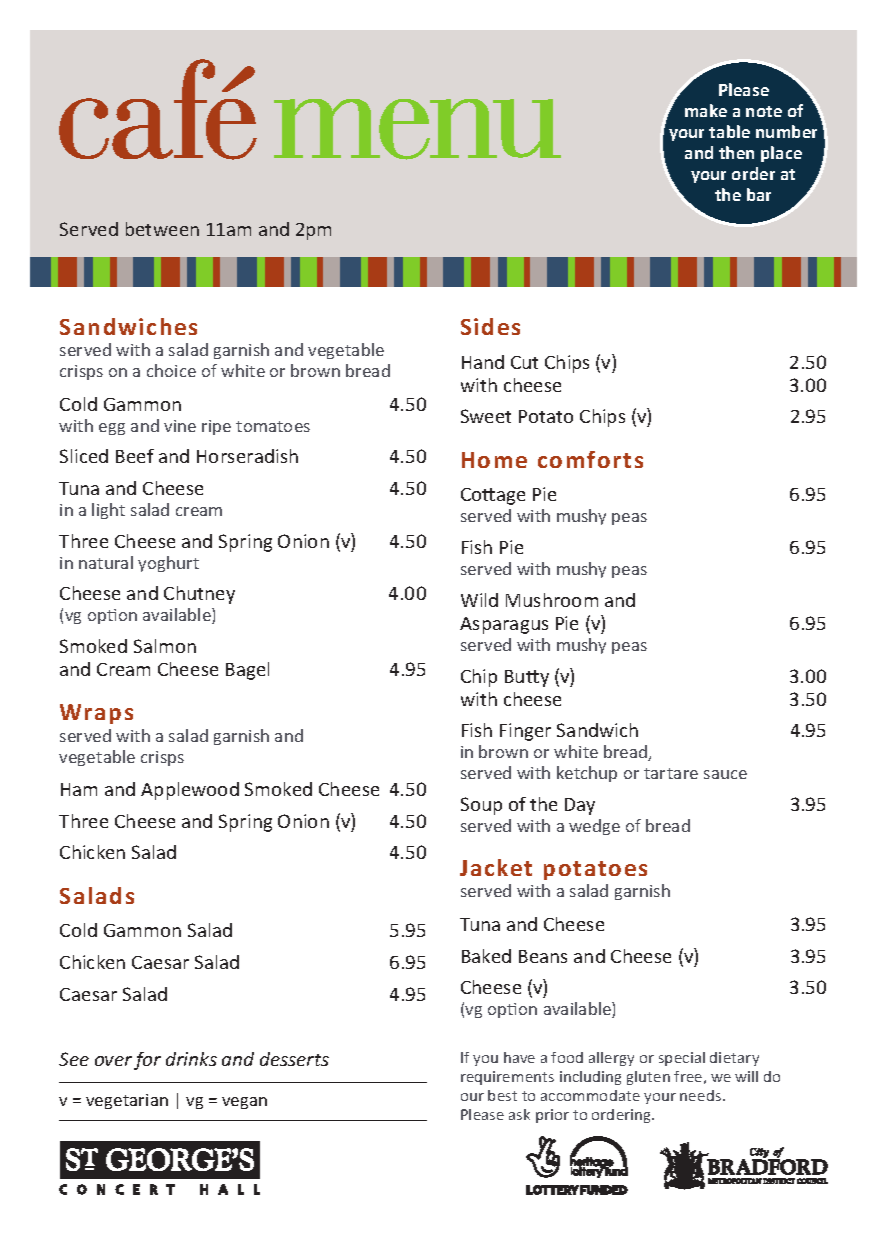 This screenshot has height=1254, width=887. What do you see at coordinates (135, 456) in the screenshot?
I see `Beef` at bounding box center [135, 456].
